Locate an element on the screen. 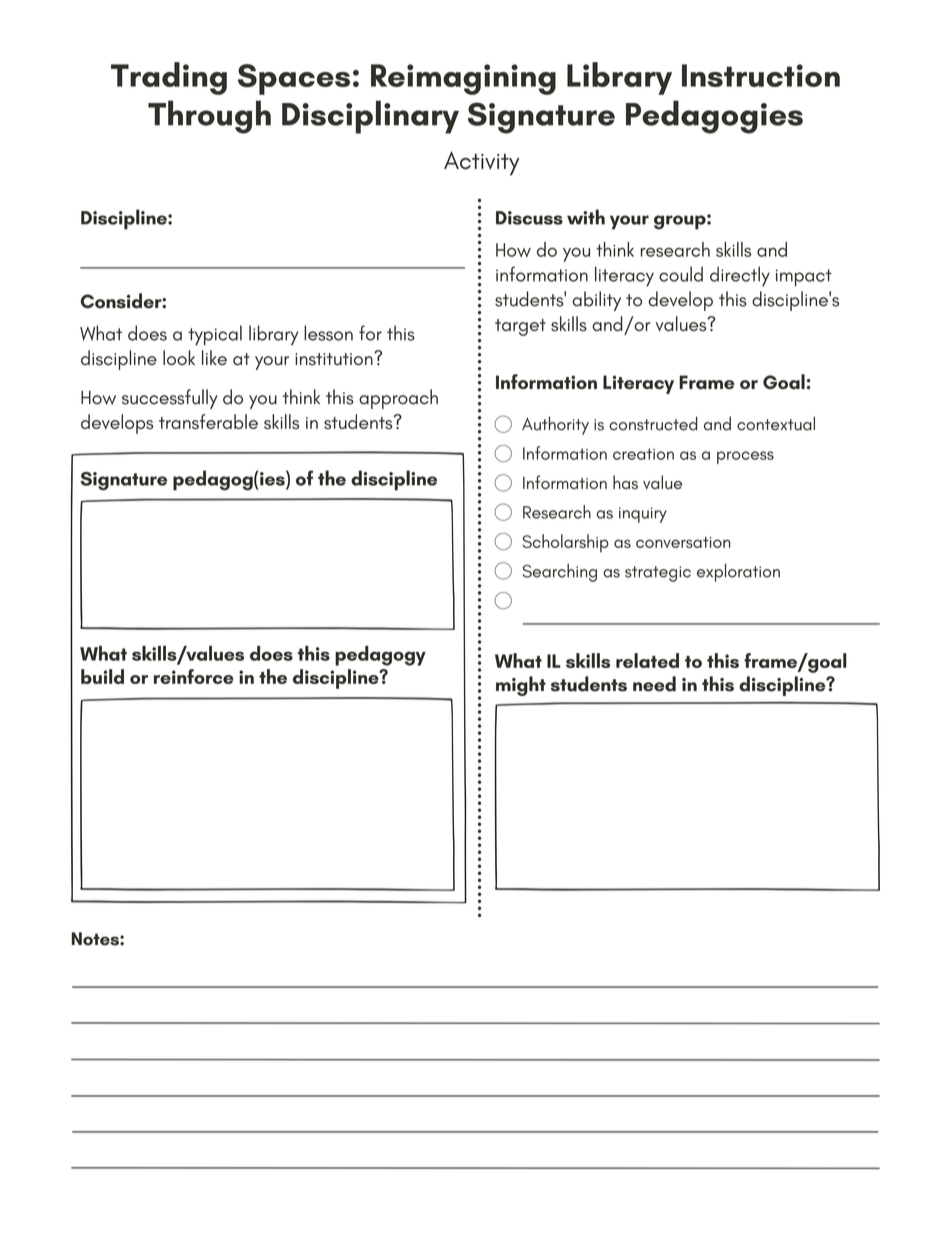  typical is located at coordinates (215, 335).
